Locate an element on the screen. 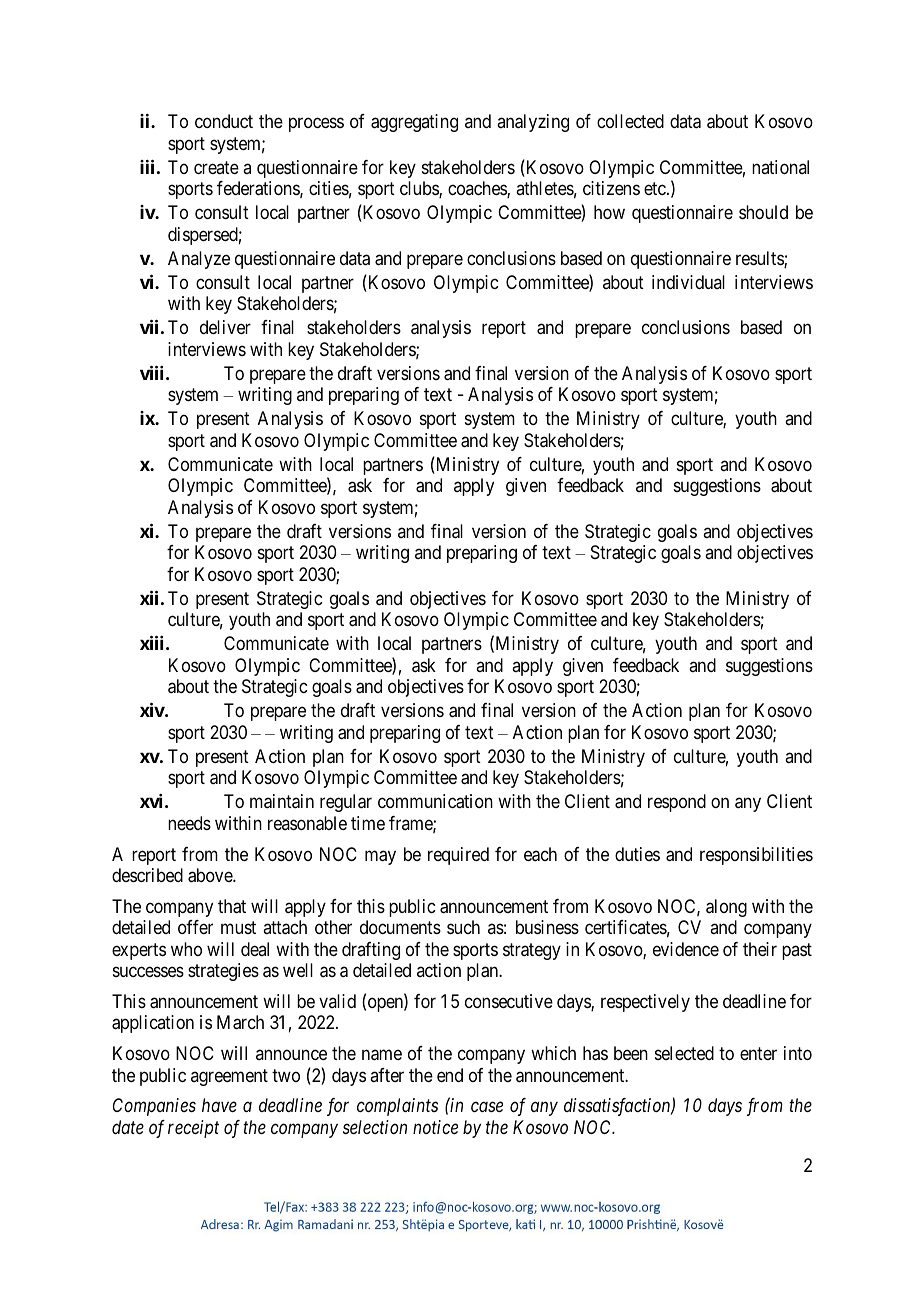  Analyze is located at coordinates (199, 260).
